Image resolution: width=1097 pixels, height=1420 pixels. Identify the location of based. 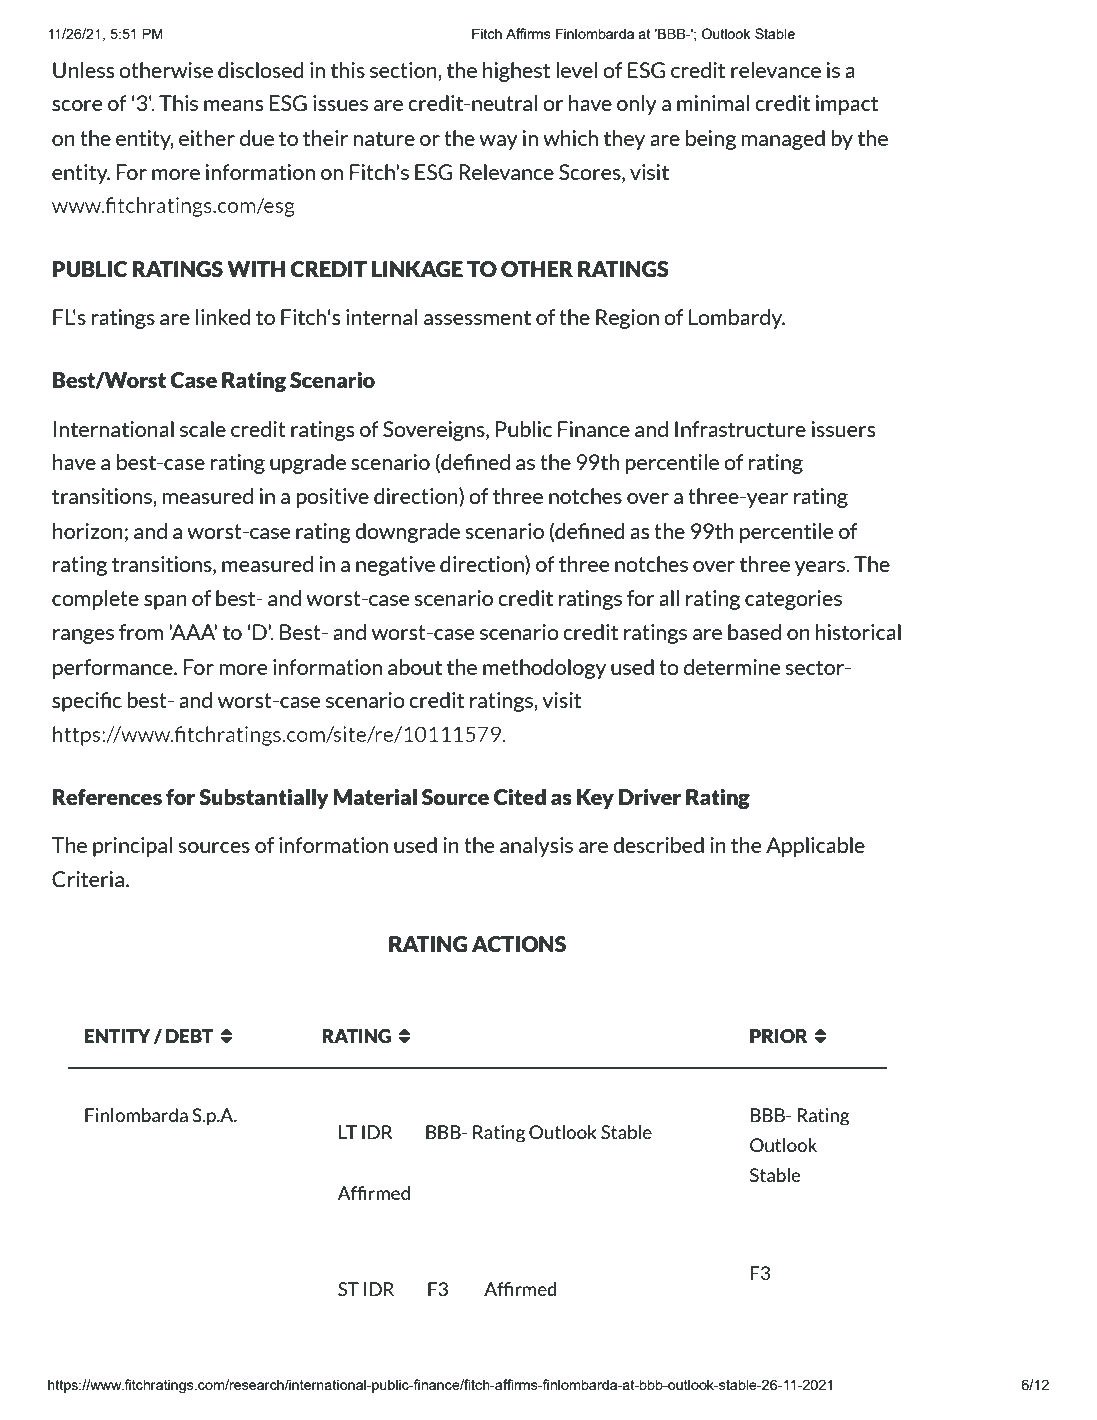
(754, 632).
